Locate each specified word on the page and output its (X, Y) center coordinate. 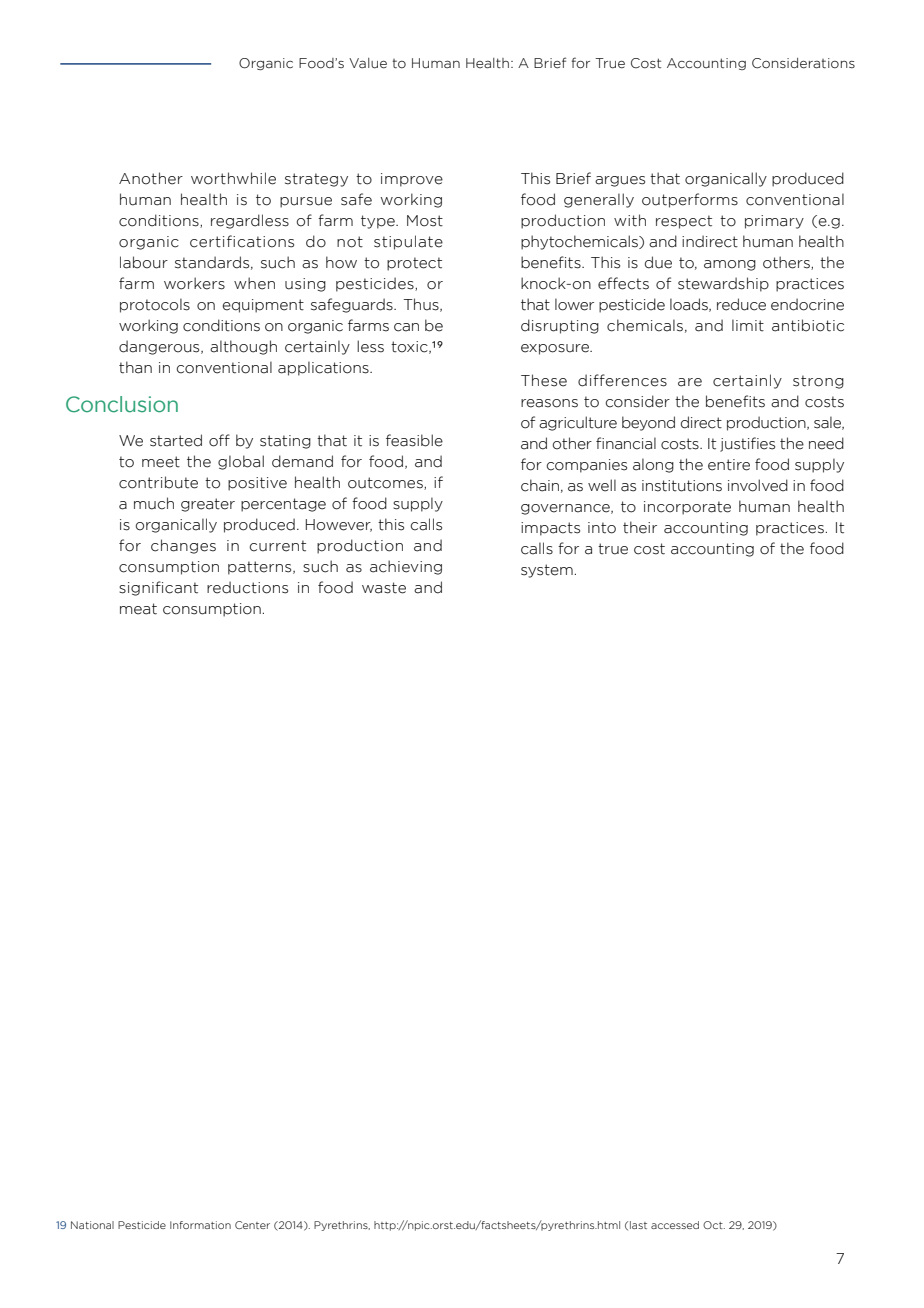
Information (200, 1225)
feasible (414, 440)
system (547, 571)
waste (384, 588)
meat (138, 609)
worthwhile (233, 178)
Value (368, 63)
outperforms (690, 200)
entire (729, 465)
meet (161, 462)
